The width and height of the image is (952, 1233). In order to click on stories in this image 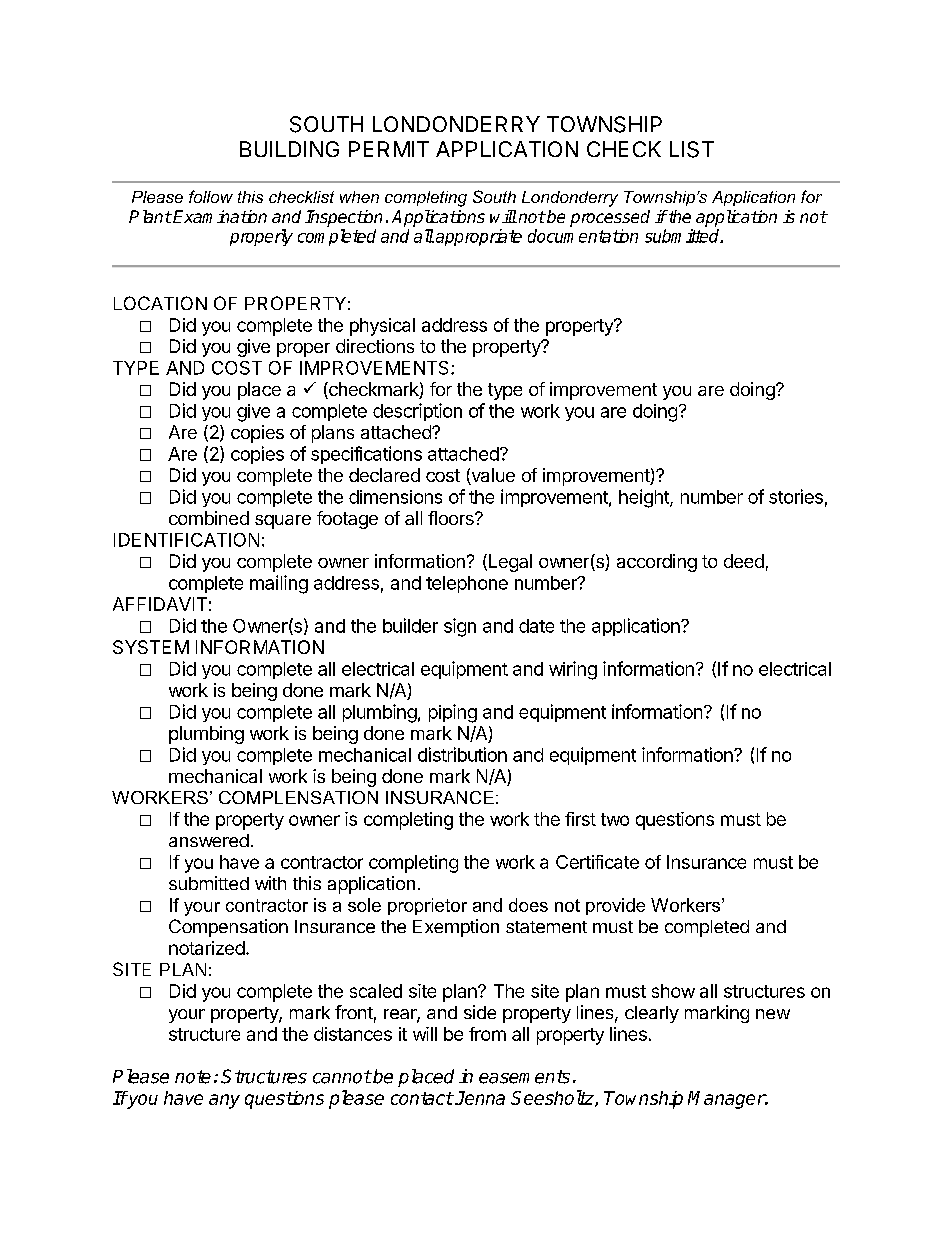, I will do `click(796, 496)`.
